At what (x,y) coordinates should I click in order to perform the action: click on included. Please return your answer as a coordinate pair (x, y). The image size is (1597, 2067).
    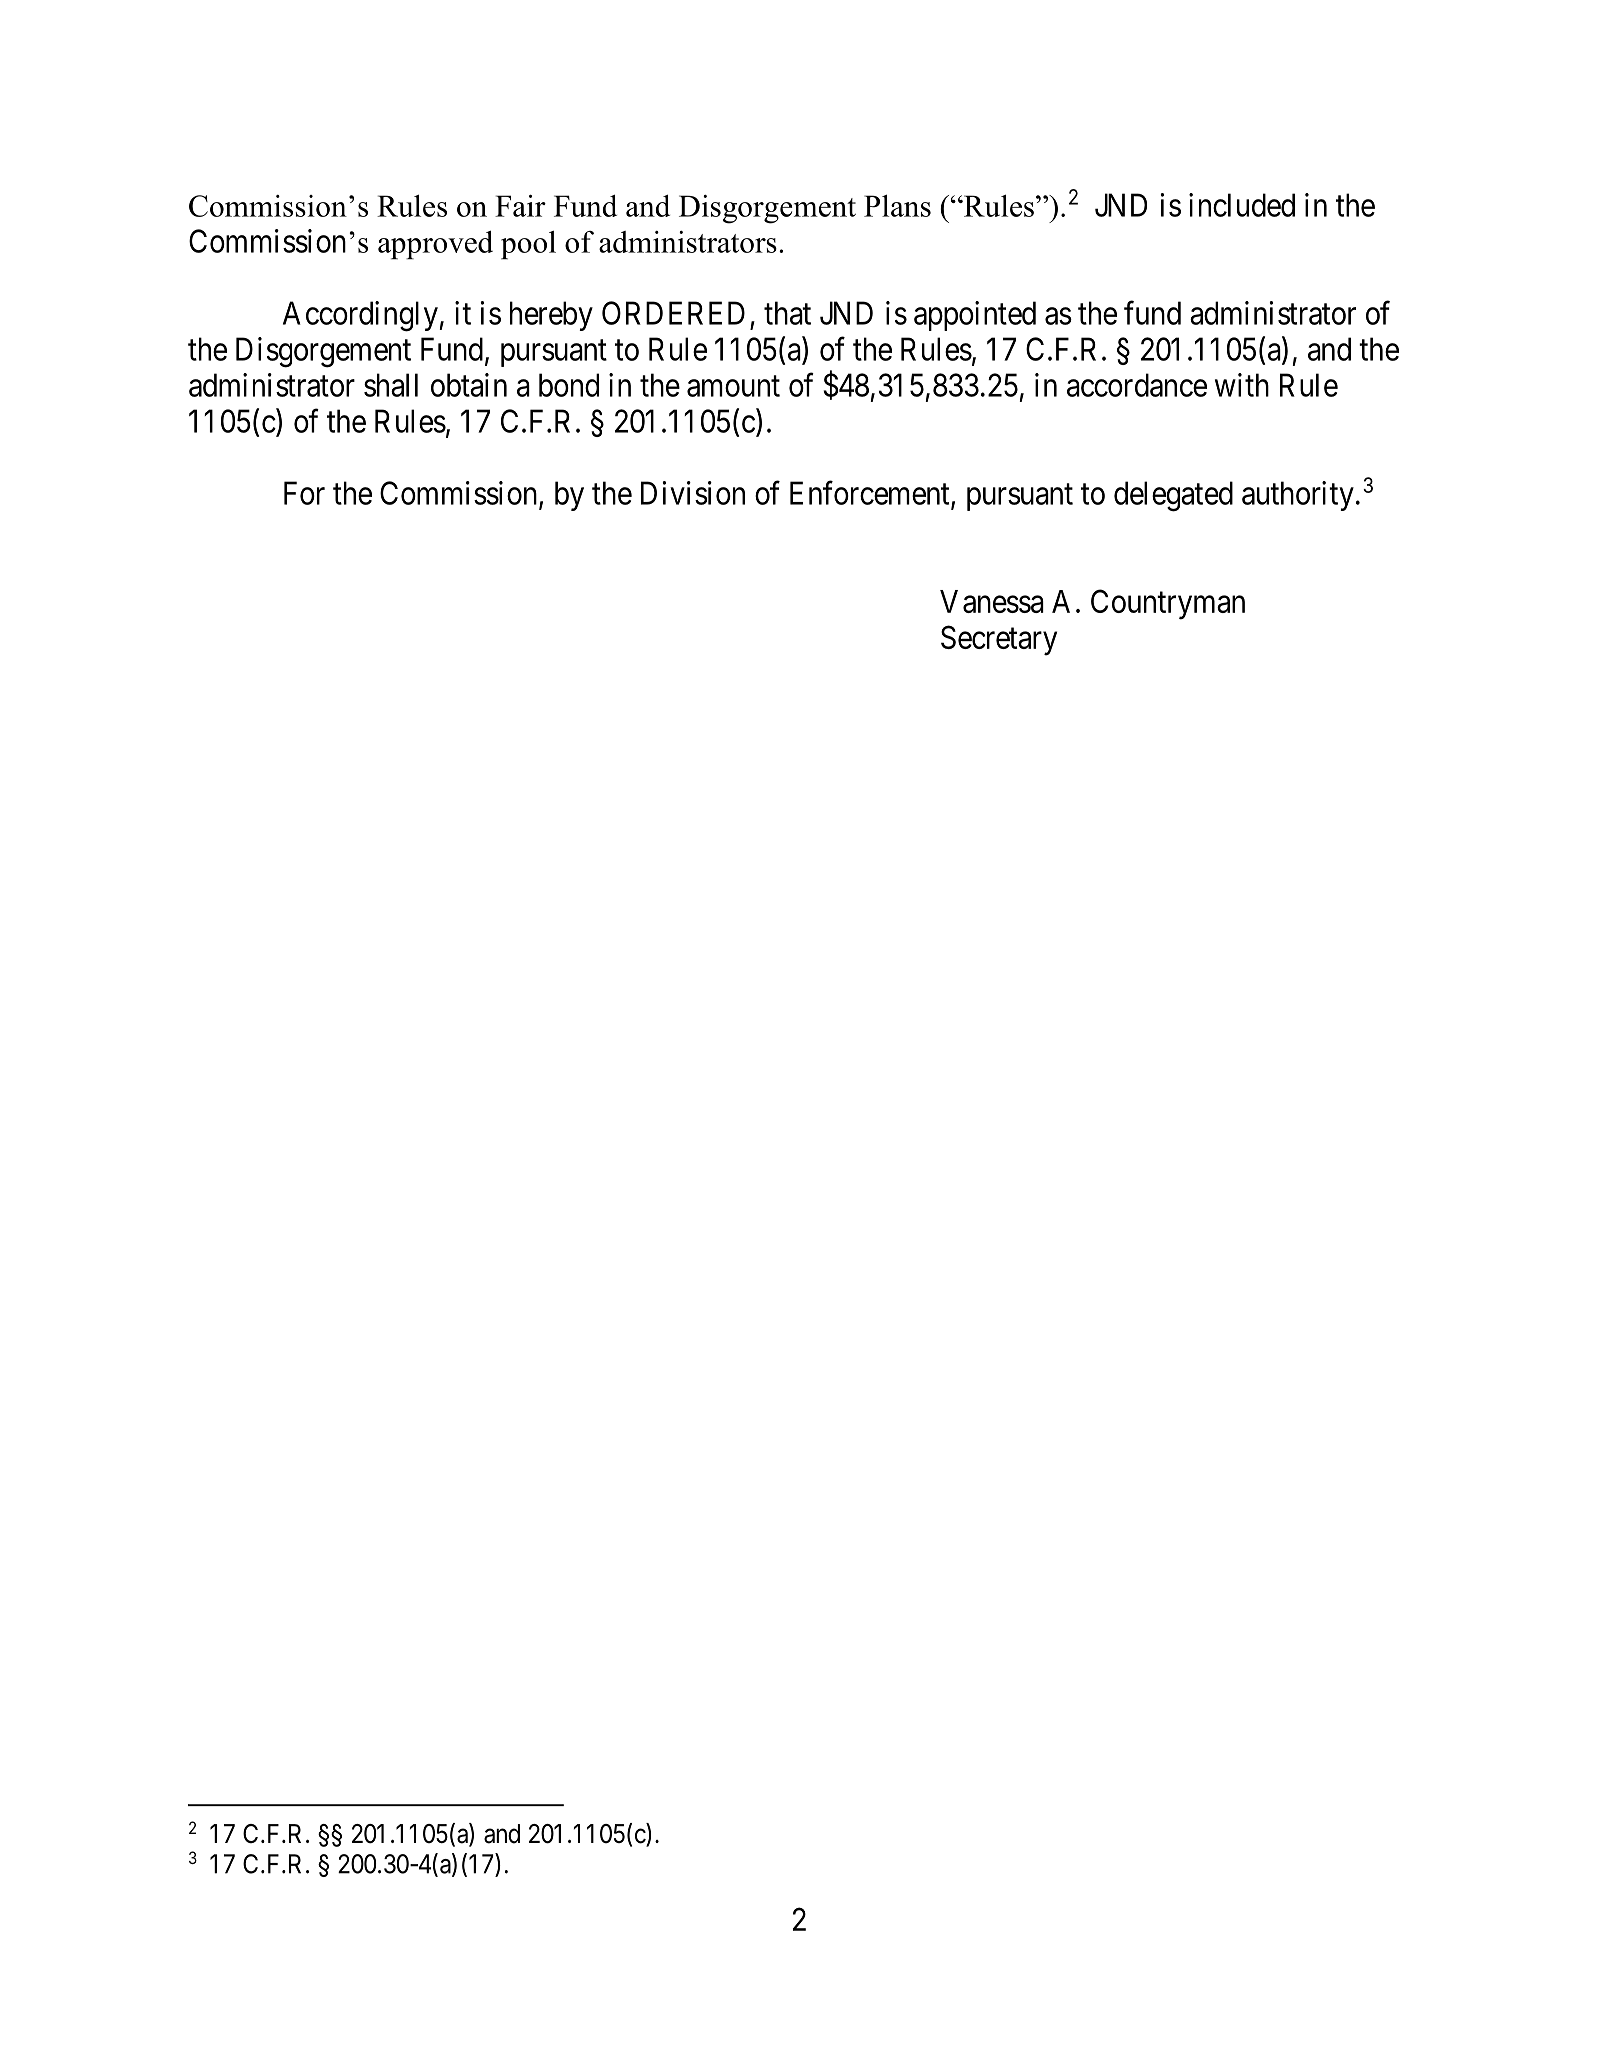
    Looking at the image, I should click on (1242, 205).
